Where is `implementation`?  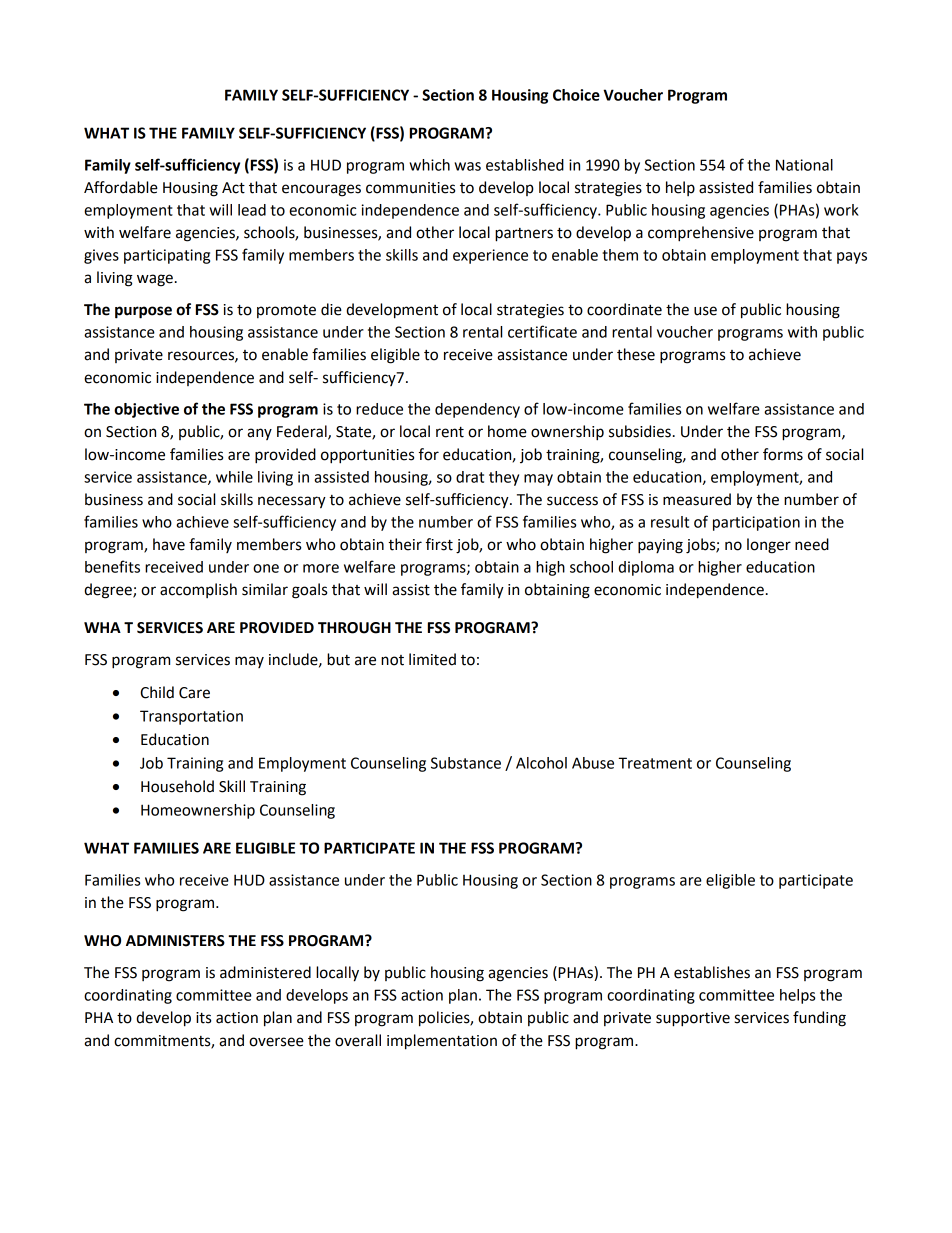 implementation is located at coordinates (442, 1042).
